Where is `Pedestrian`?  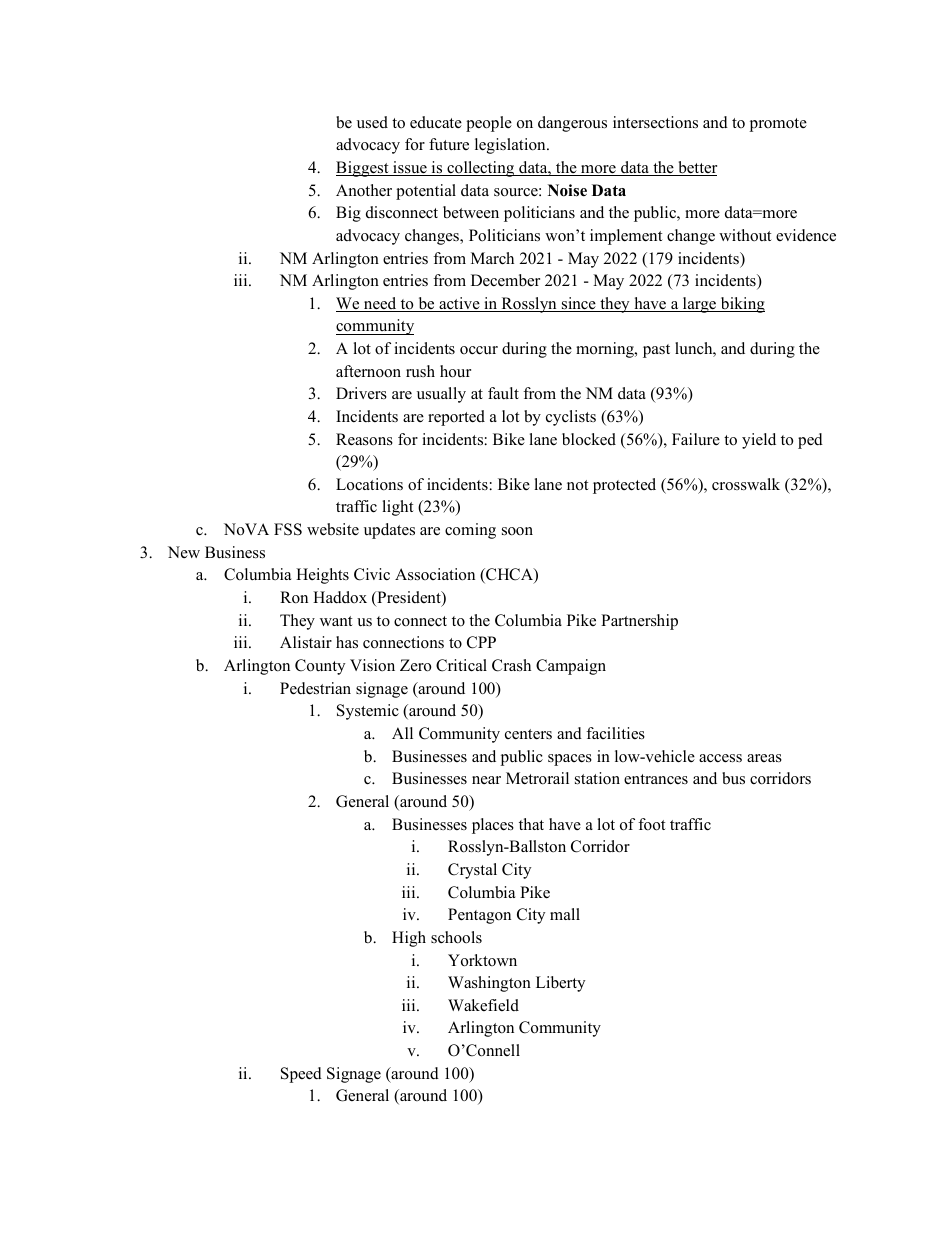
Pedestrian is located at coordinates (315, 688).
